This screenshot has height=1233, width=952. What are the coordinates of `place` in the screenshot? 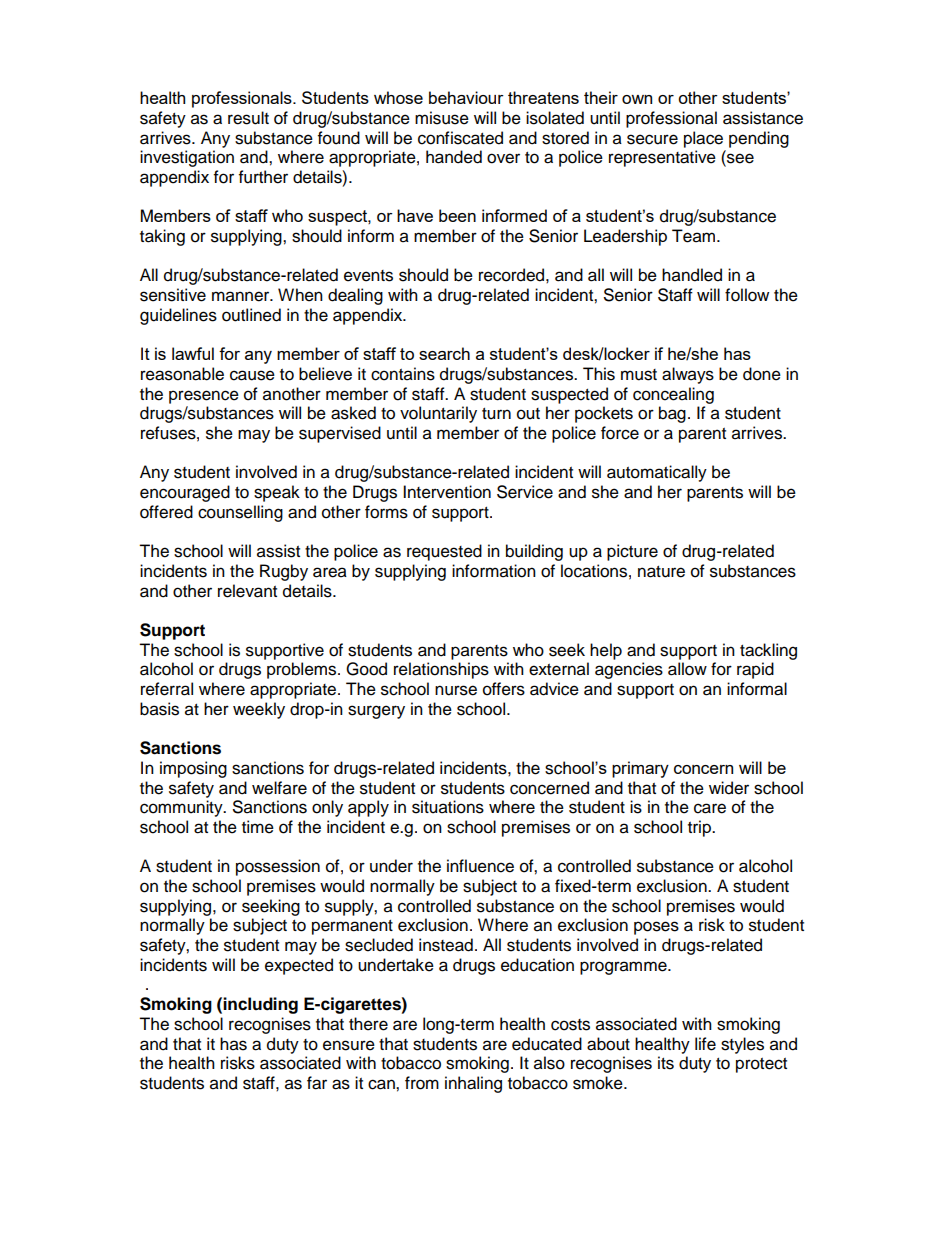 It's located at (703, 139).
